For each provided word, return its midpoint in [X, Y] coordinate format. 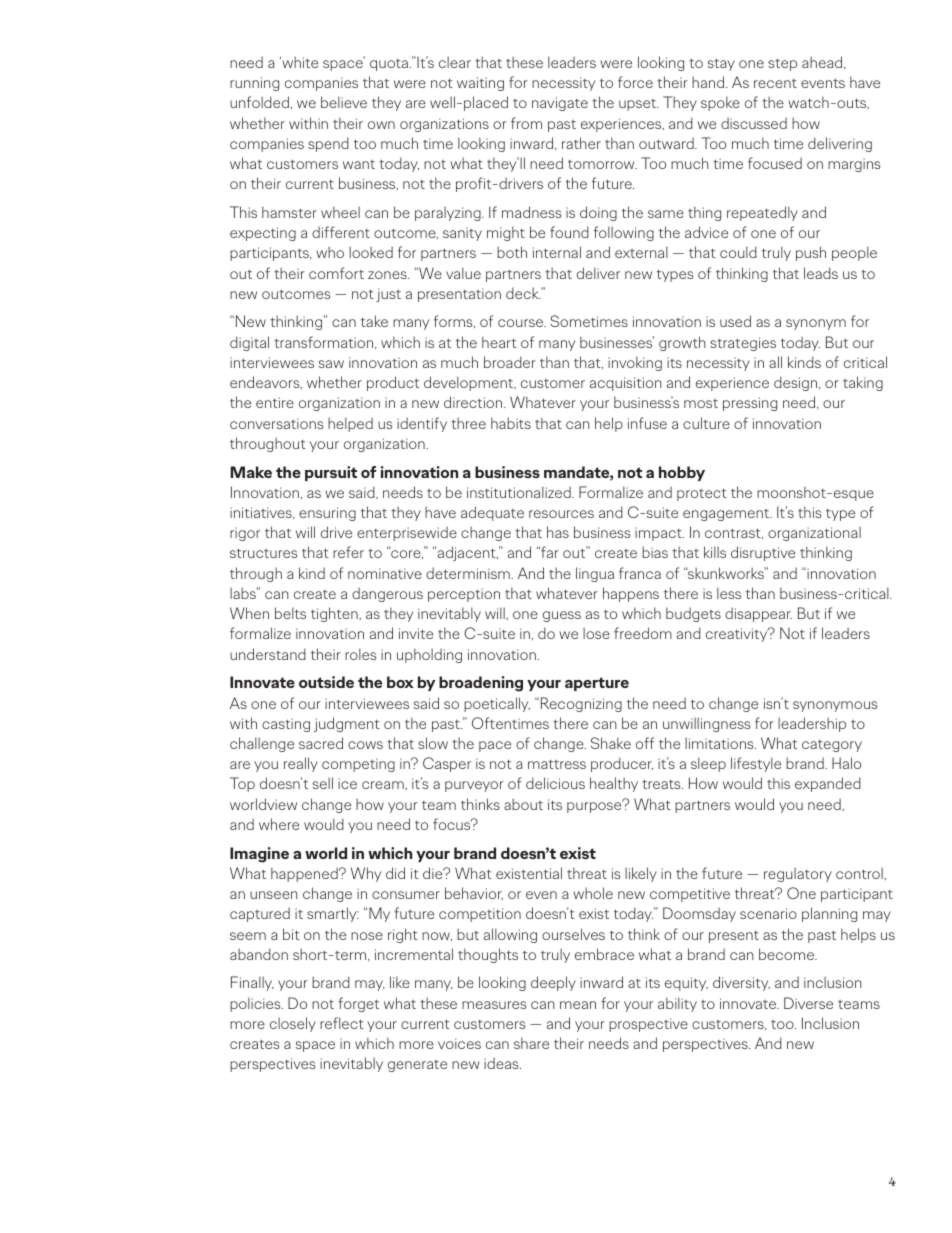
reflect [342, 1023]
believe [344, 102]
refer [348, 552]
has [558, 532]
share [531, 1043]
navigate [560, 104]
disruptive [763, 553]
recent [775, 83]
